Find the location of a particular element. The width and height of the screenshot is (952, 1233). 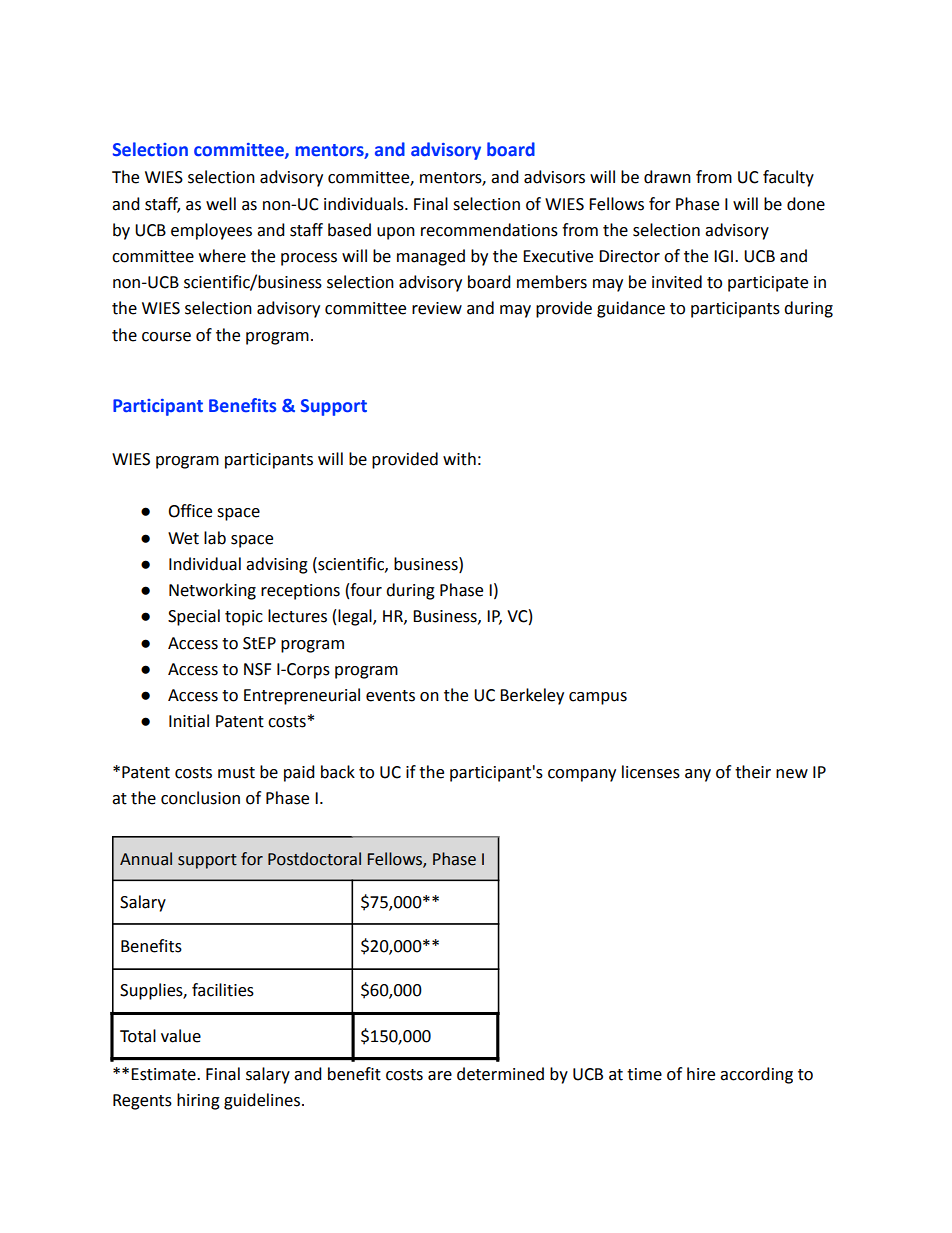

recommendations is located at coordinates (489, 230).
